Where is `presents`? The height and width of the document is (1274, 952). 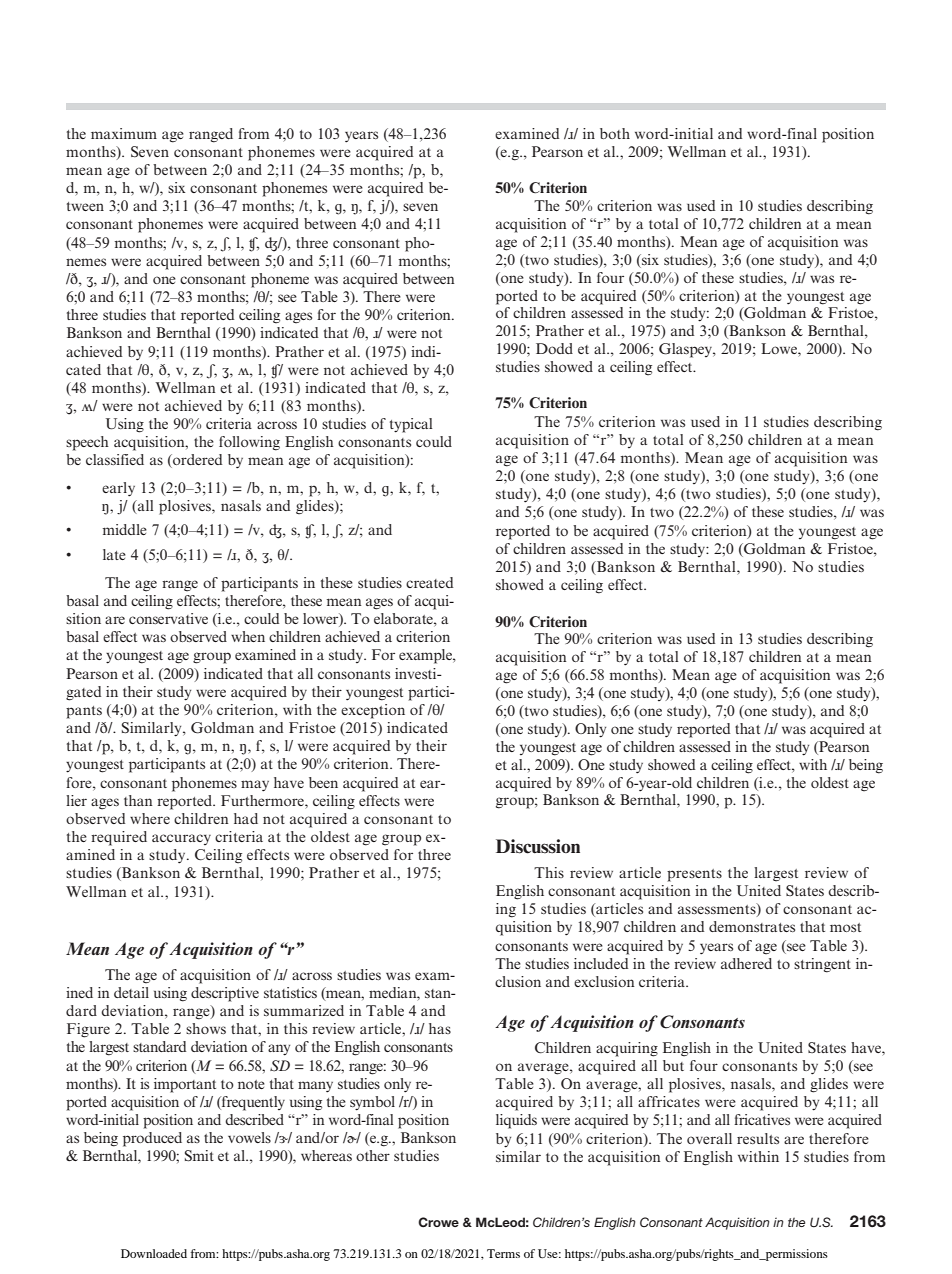
presents is located at coordinates (694, 875).
